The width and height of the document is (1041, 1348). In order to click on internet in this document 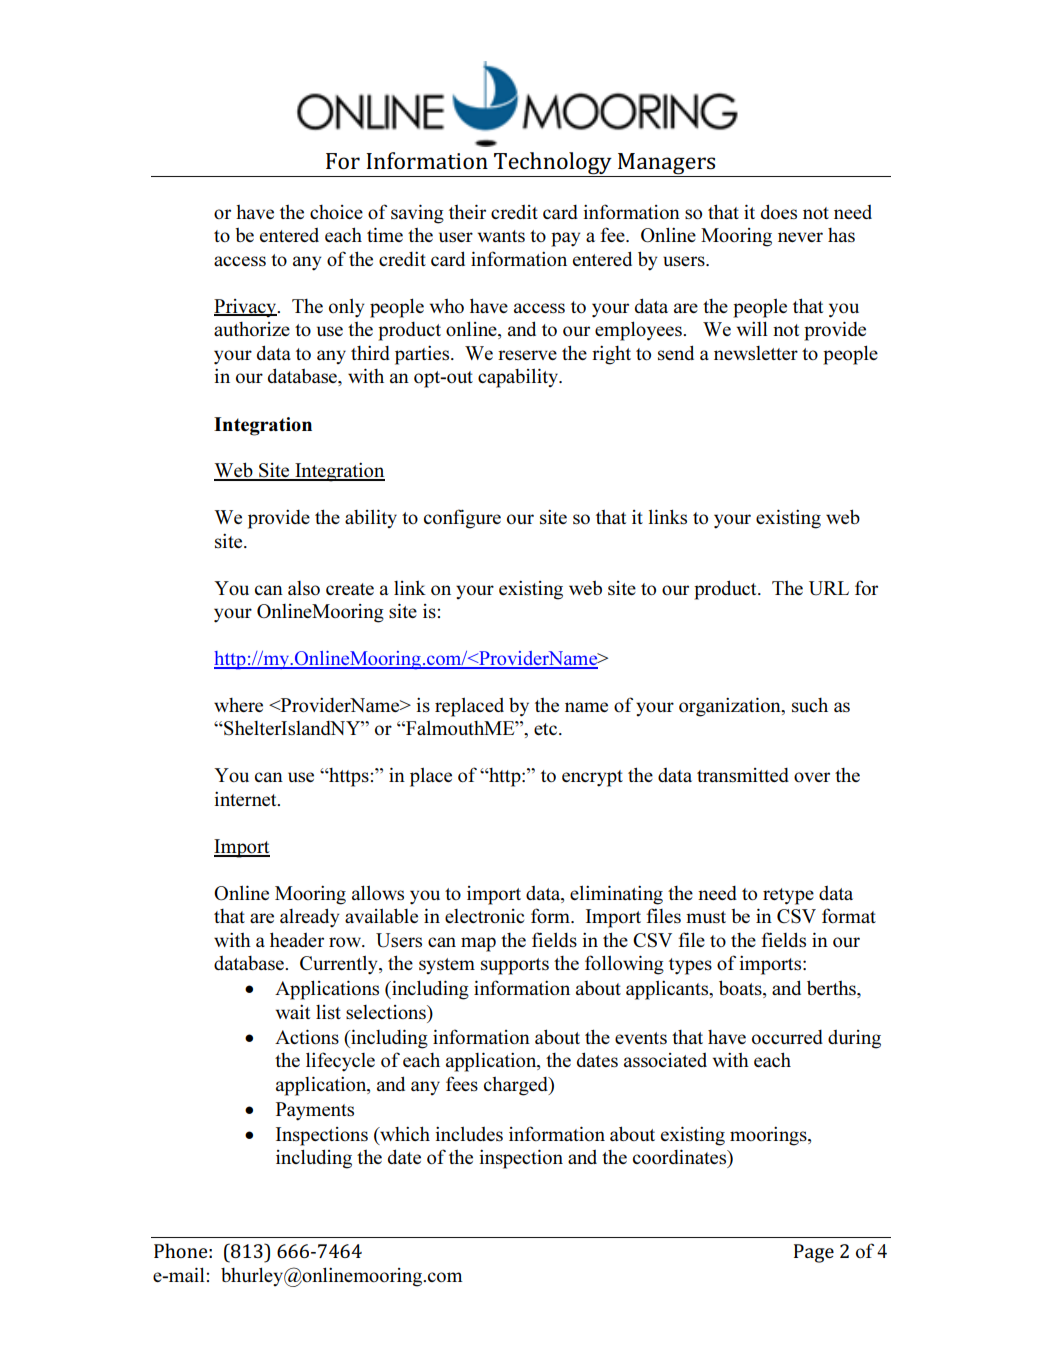, I will do `click(247, 798)`.
